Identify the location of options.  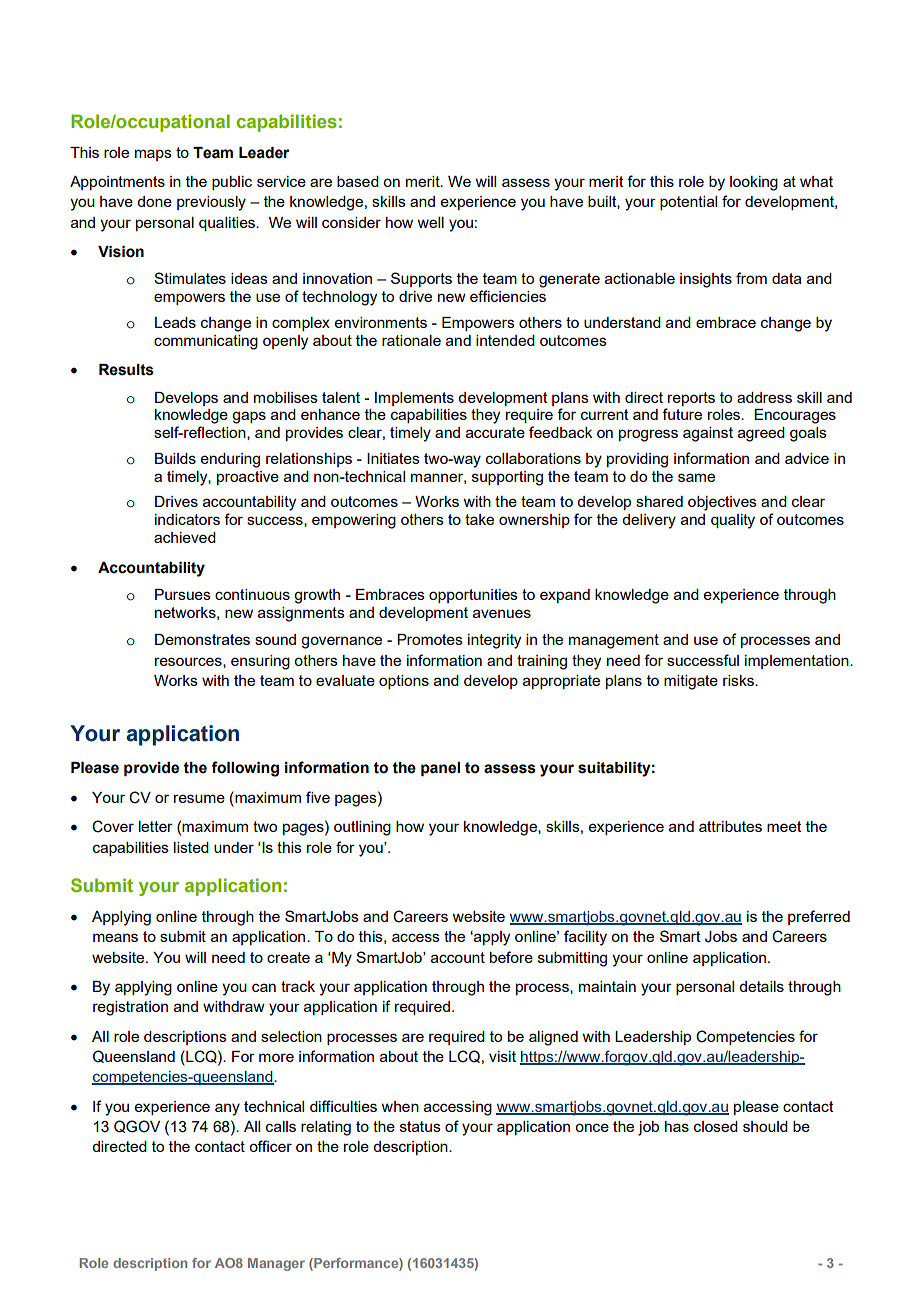
(404, 682).
